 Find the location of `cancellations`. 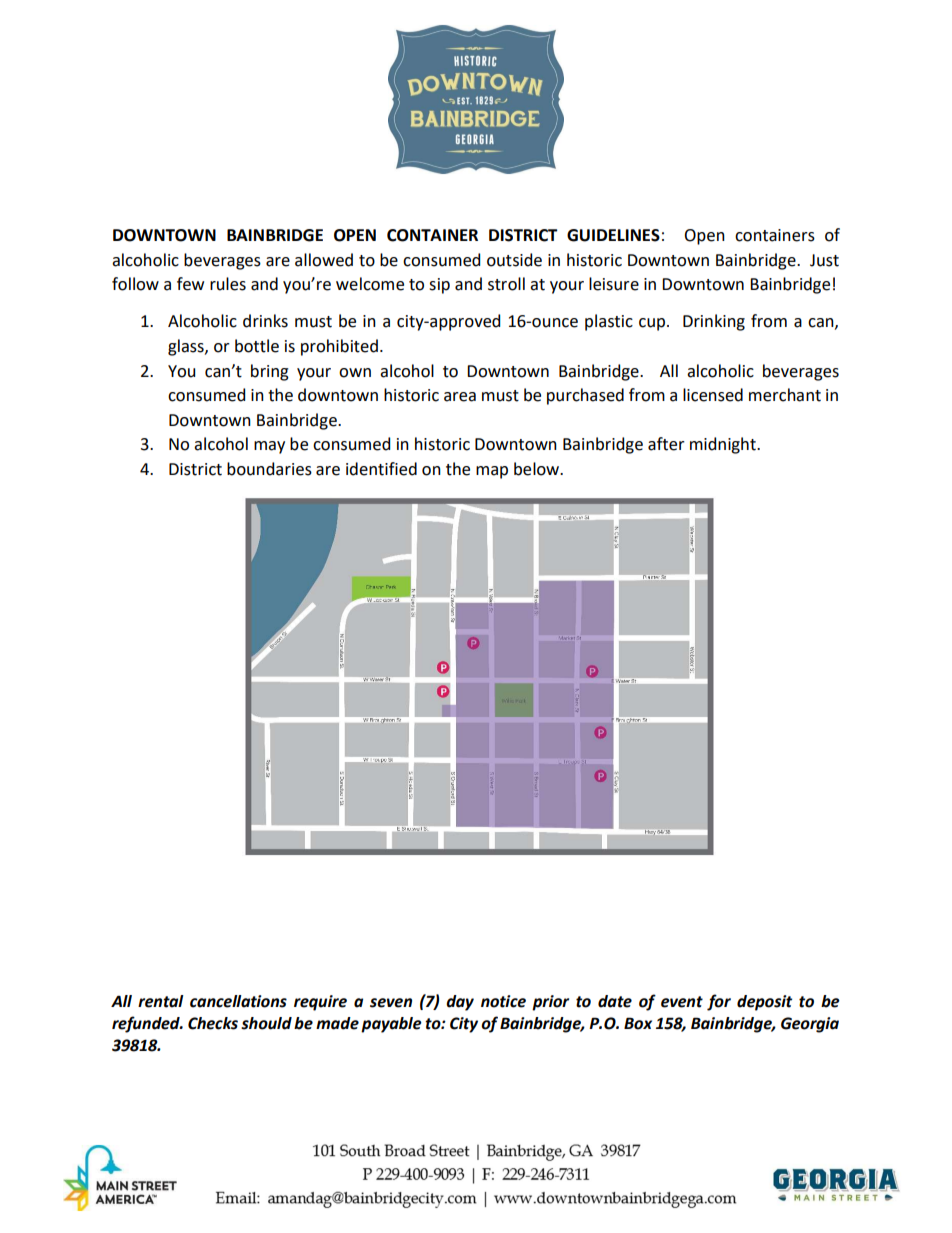

cancellations is located at coordinates (238, 1001).
